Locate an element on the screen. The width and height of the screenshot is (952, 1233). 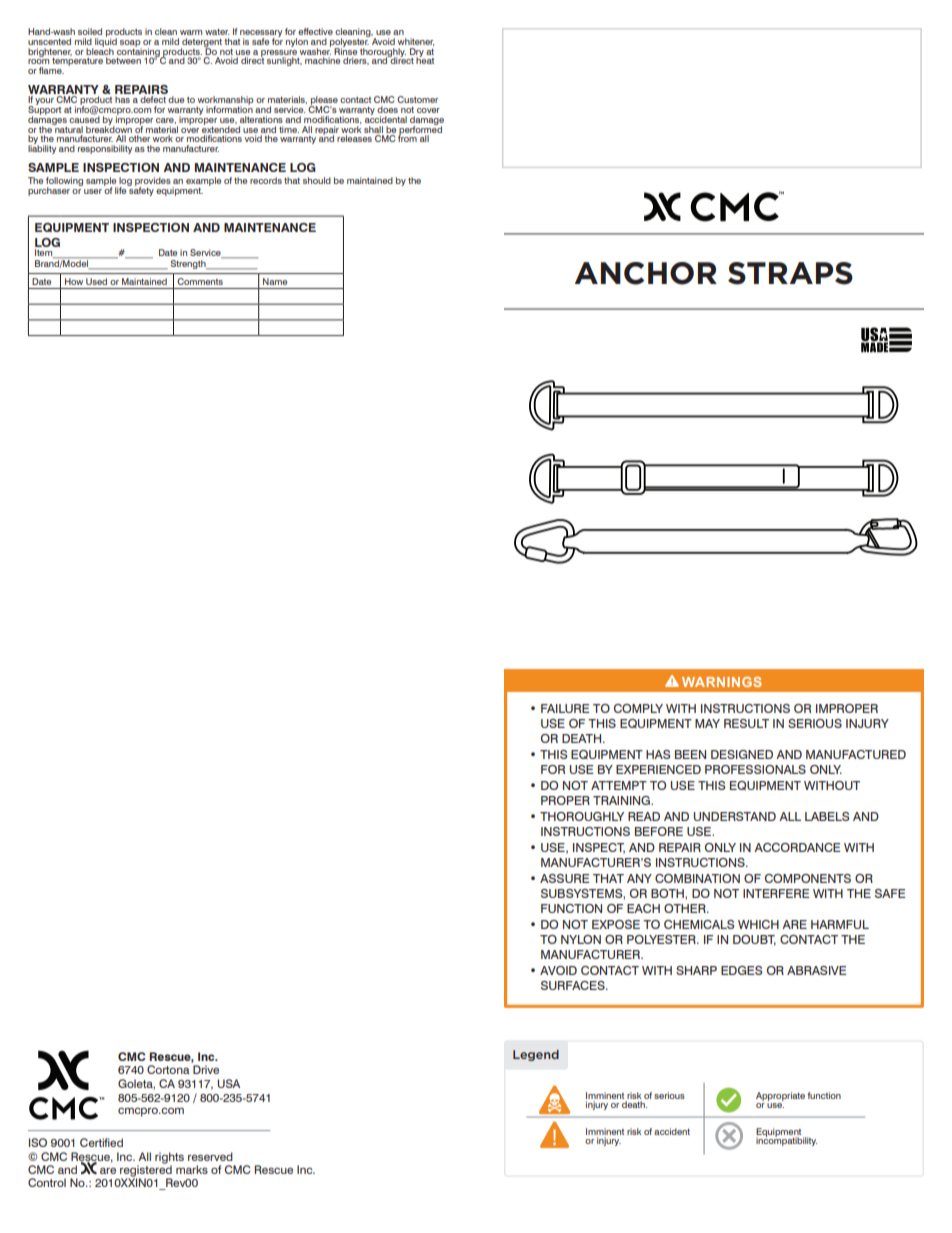
soap is located at coordinates (131, 44).
